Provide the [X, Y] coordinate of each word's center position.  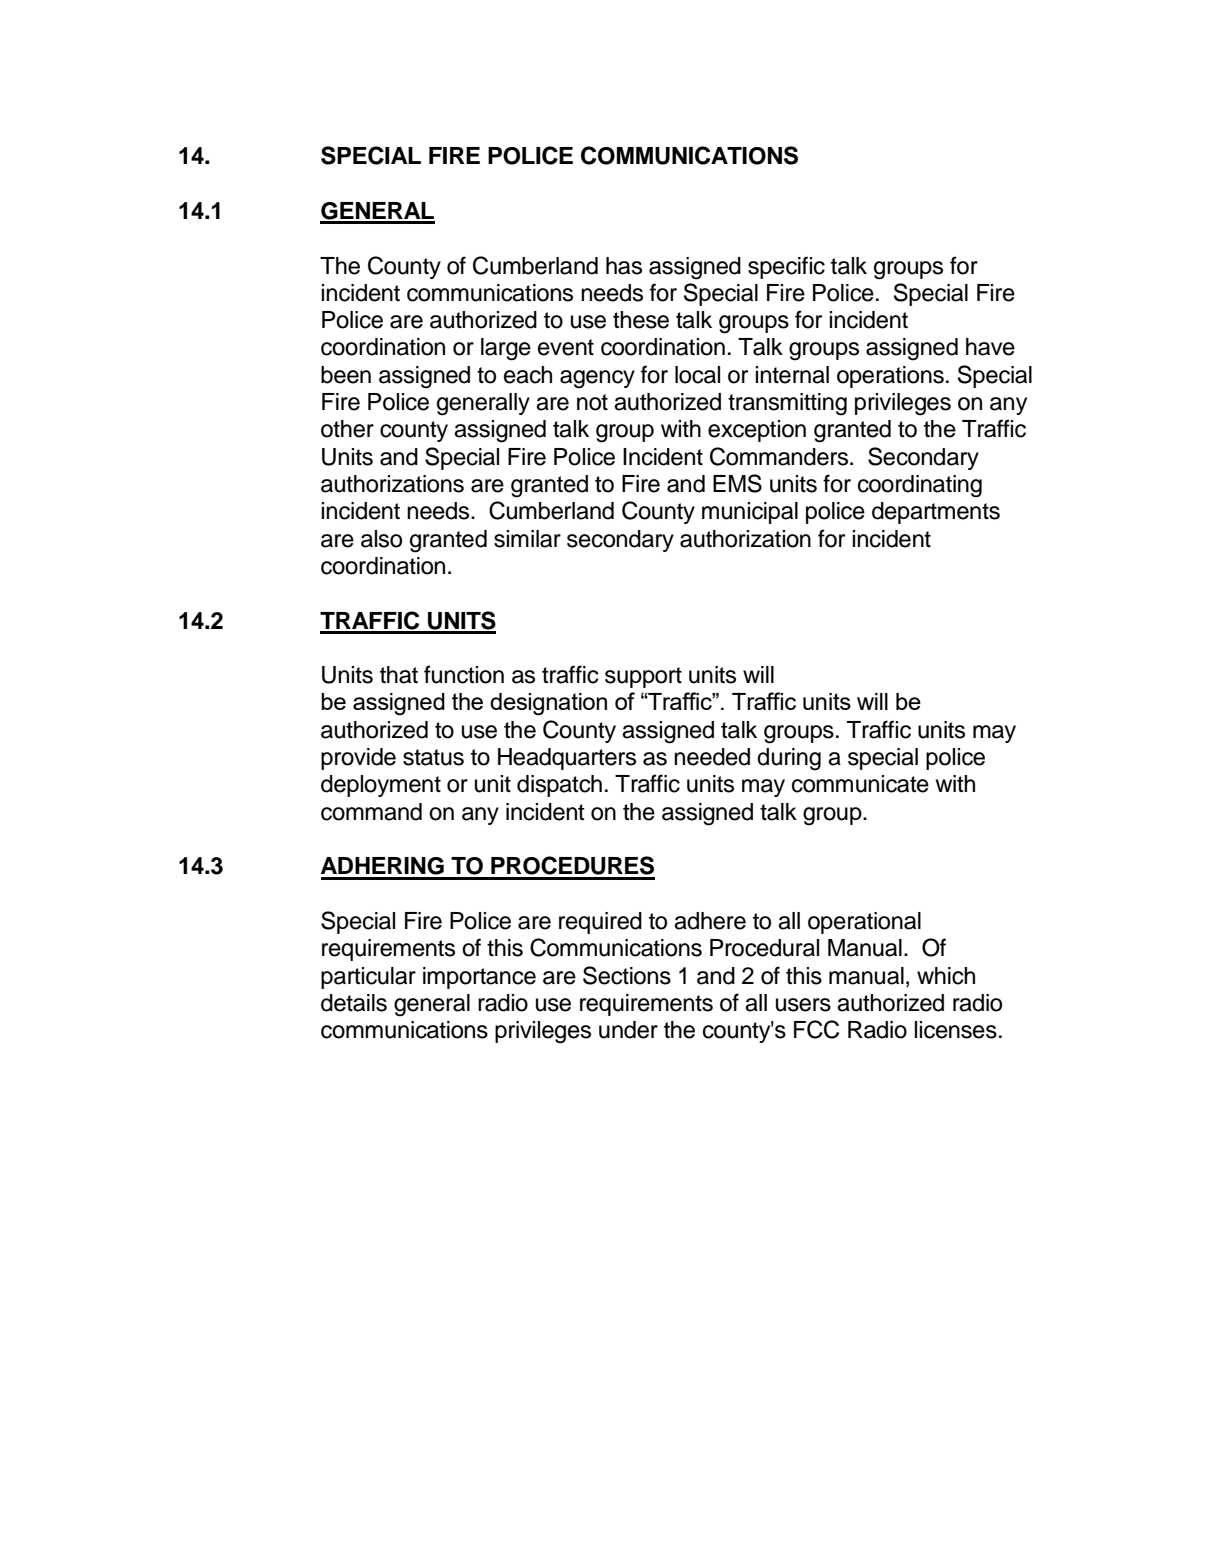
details [354, 1003]
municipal [750, 513]
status [433, 757]
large [506, 349]
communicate [860, 784]
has [624, 266]
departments [936, 513]
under [628, 1030]
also [381, 539]
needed [712, 757]
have [990, 347]
